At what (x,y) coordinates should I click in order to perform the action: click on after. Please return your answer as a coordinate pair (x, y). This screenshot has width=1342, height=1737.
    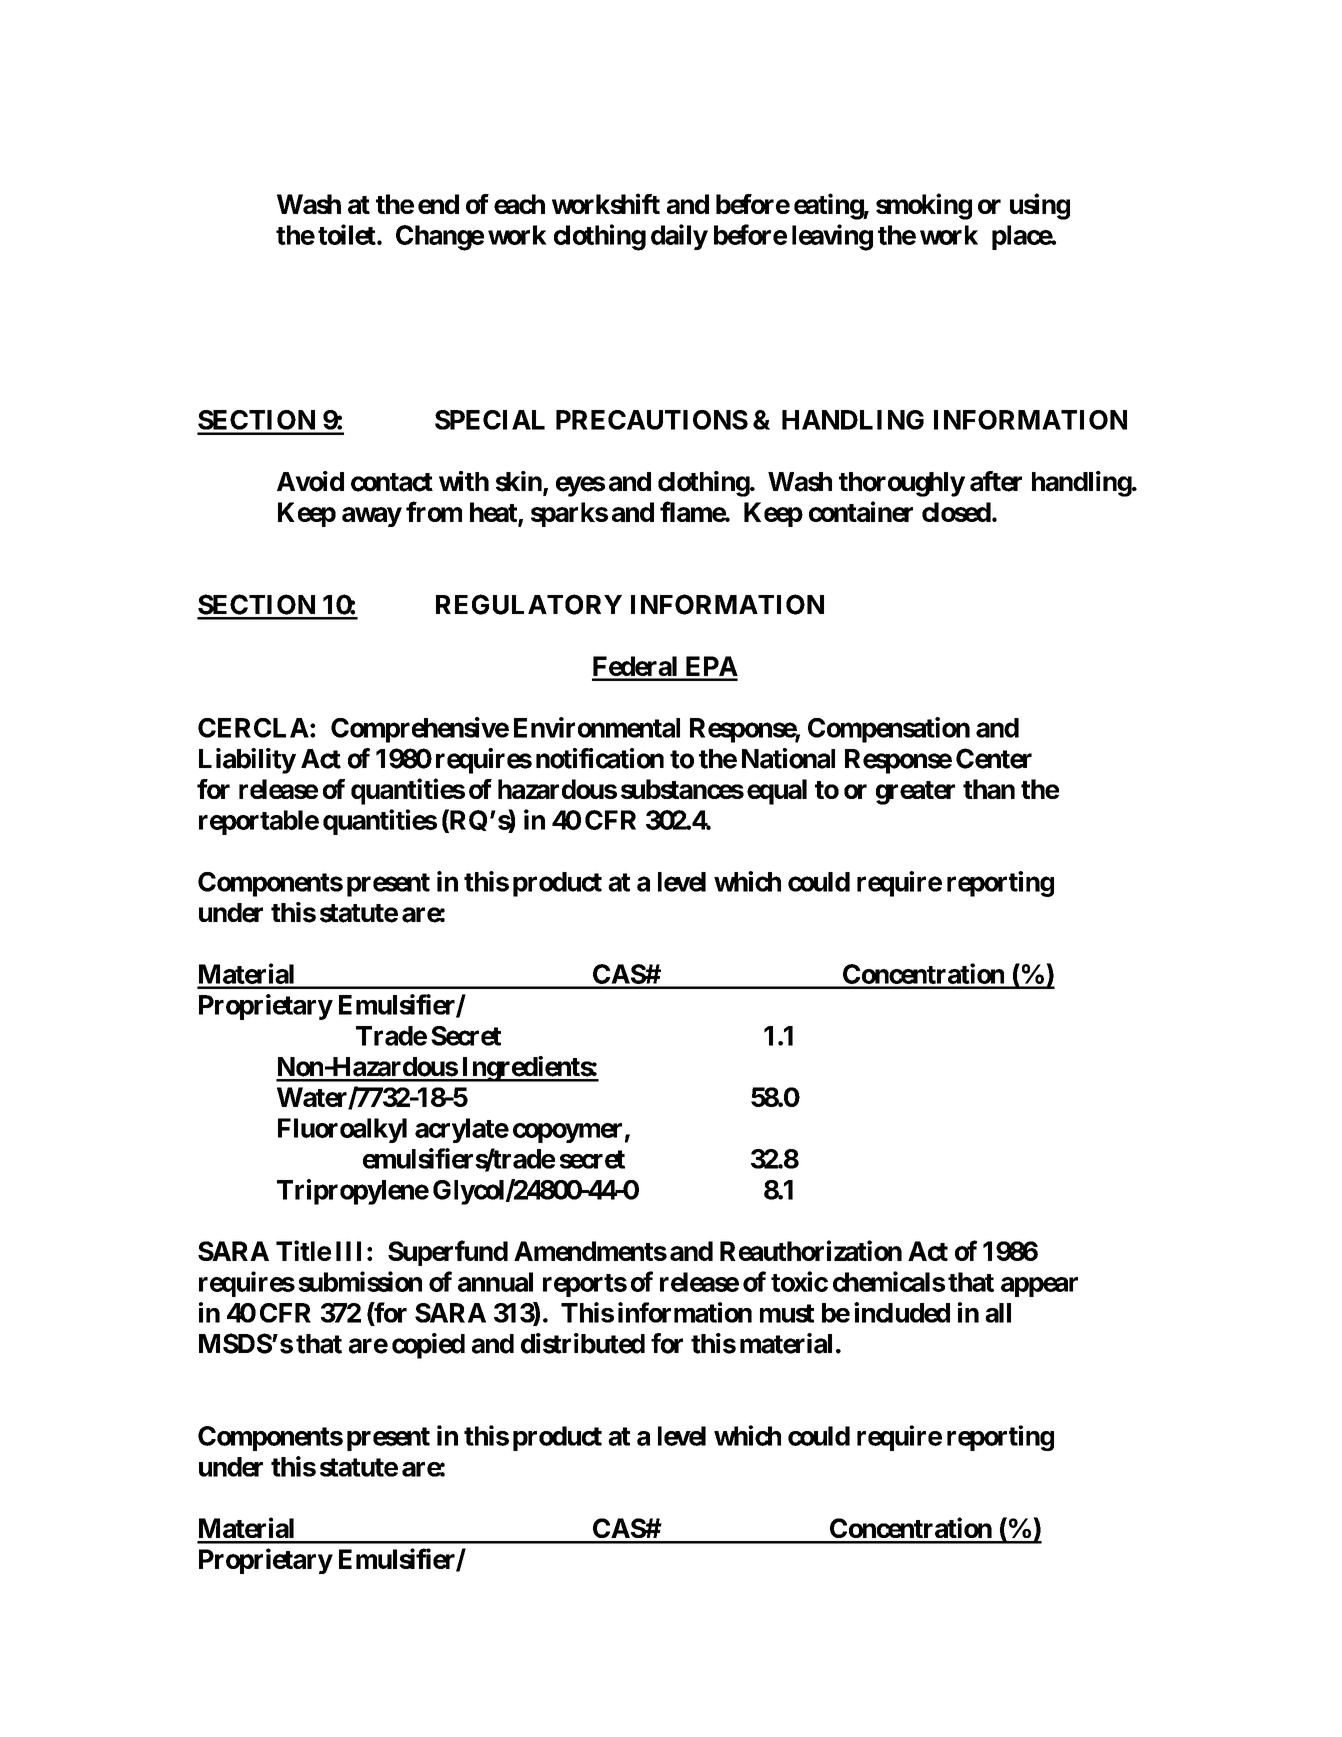
    Looking at the image, I should click on (996, 481).
